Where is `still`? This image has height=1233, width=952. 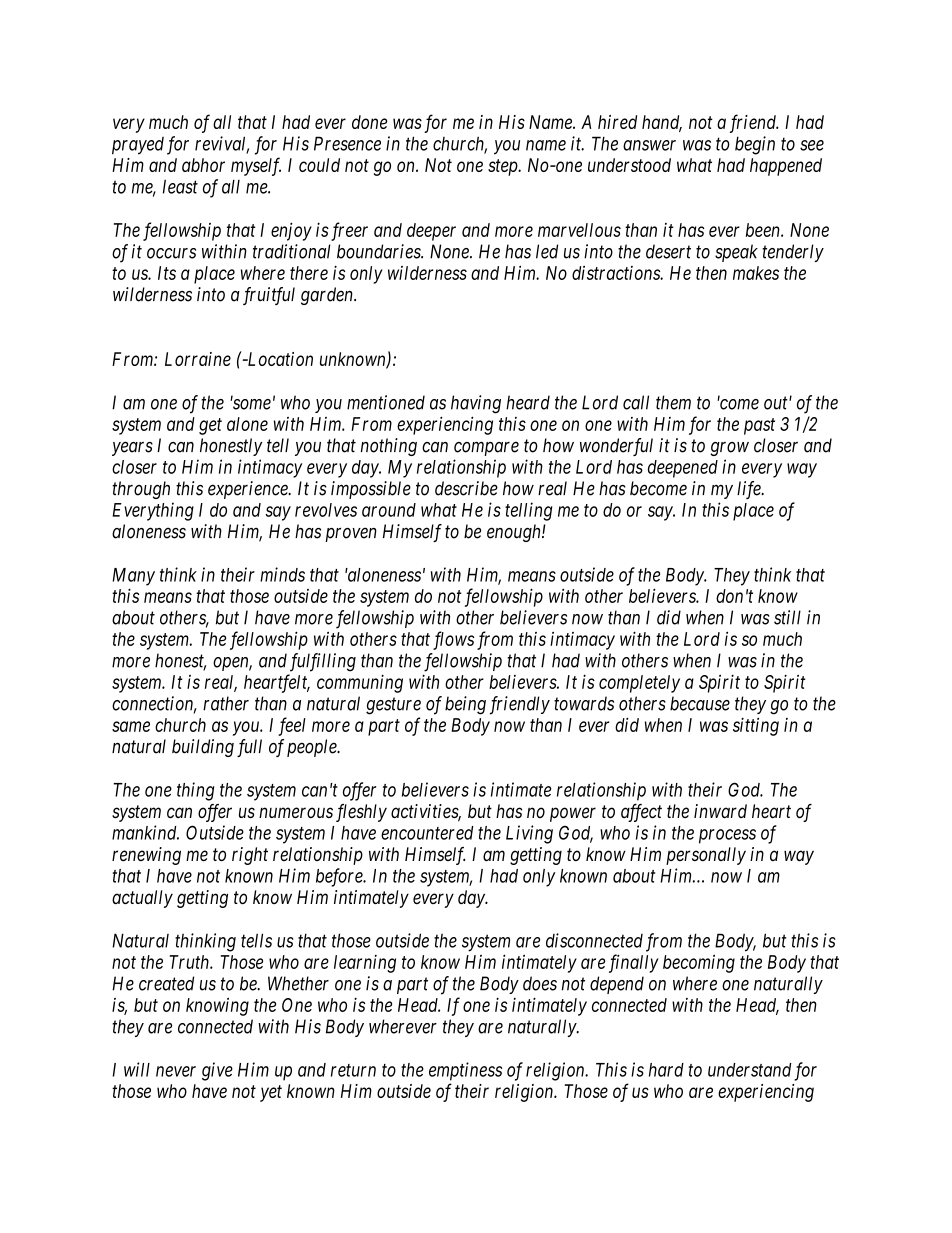
still is located at coordinates (787, 617).
